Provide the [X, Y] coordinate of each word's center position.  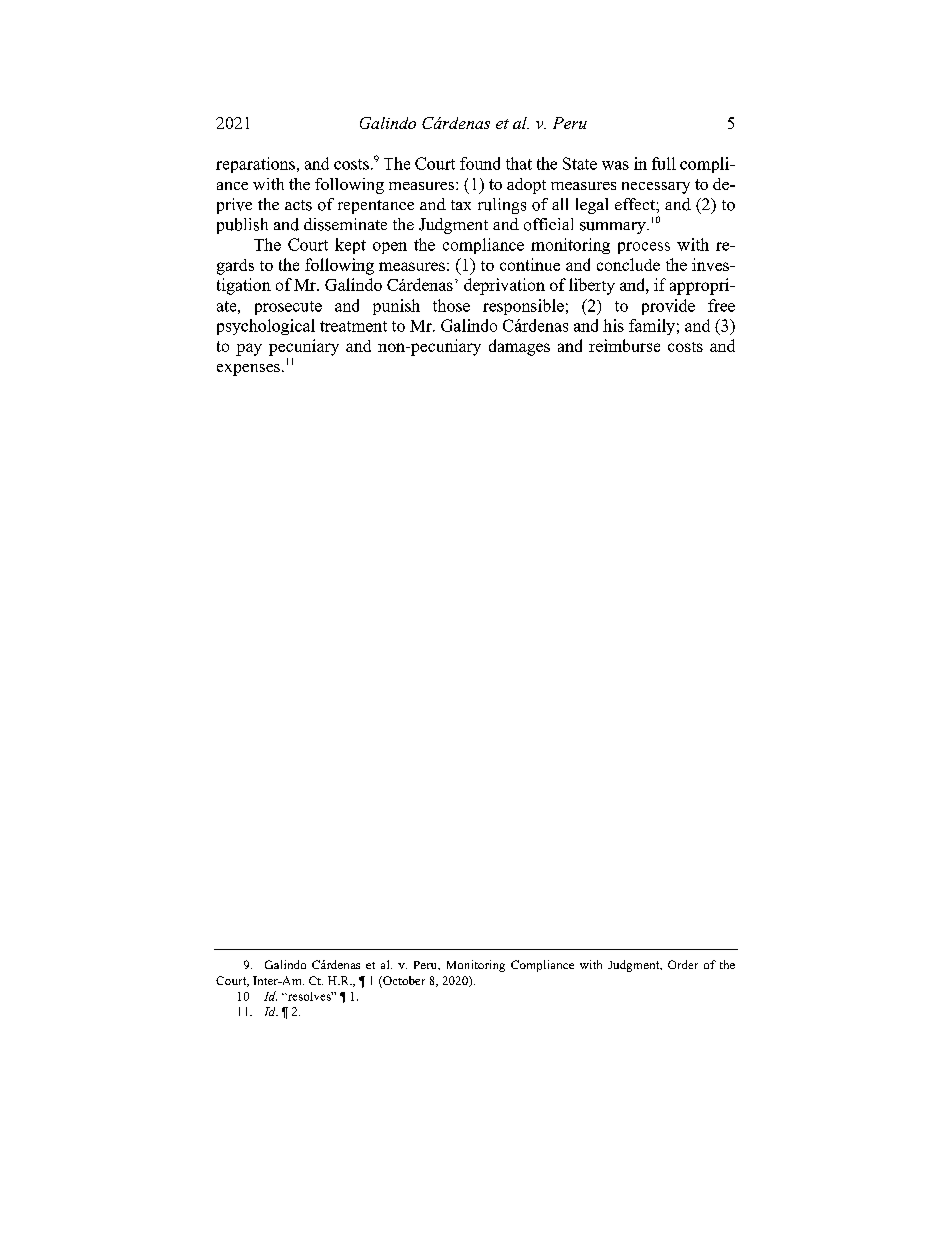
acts [298, 205]
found [480, 163]
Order [683, 964]
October [403, 982]
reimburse [624, 345]
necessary [656, 188]
